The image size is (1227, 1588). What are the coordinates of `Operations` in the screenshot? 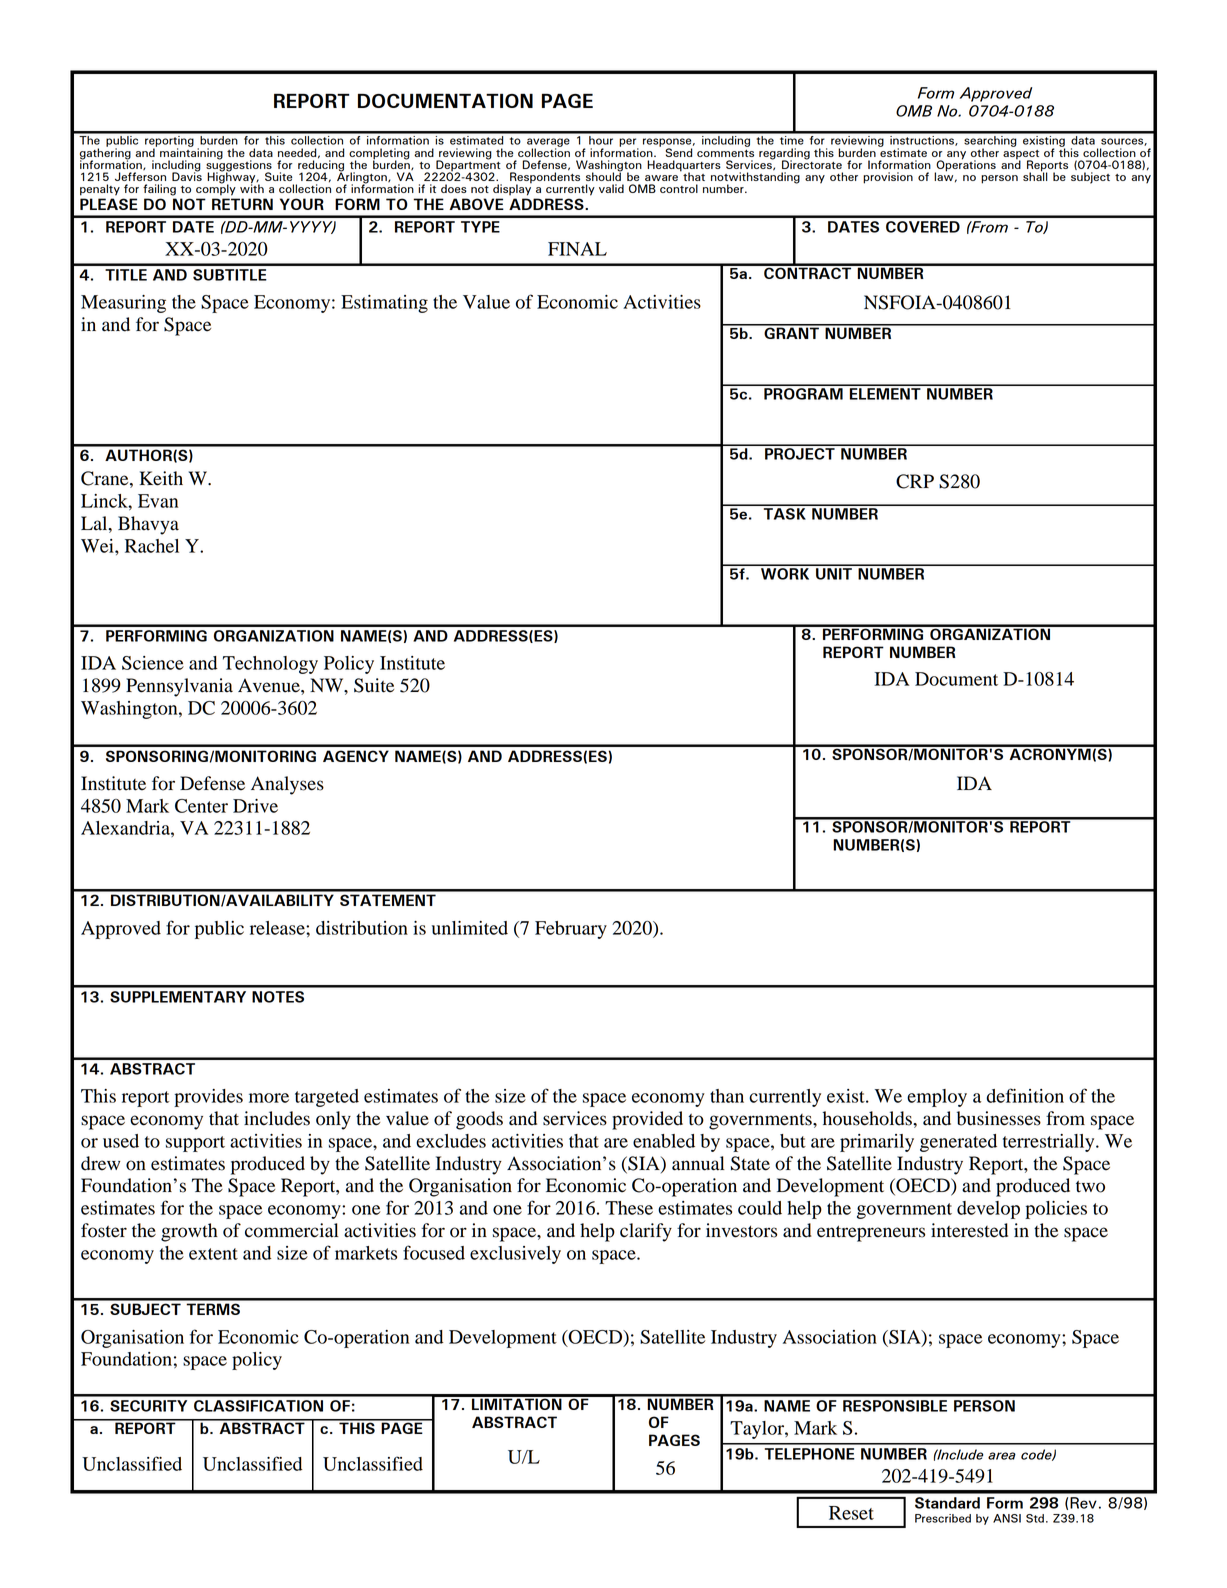 It's located at (965, 165).
